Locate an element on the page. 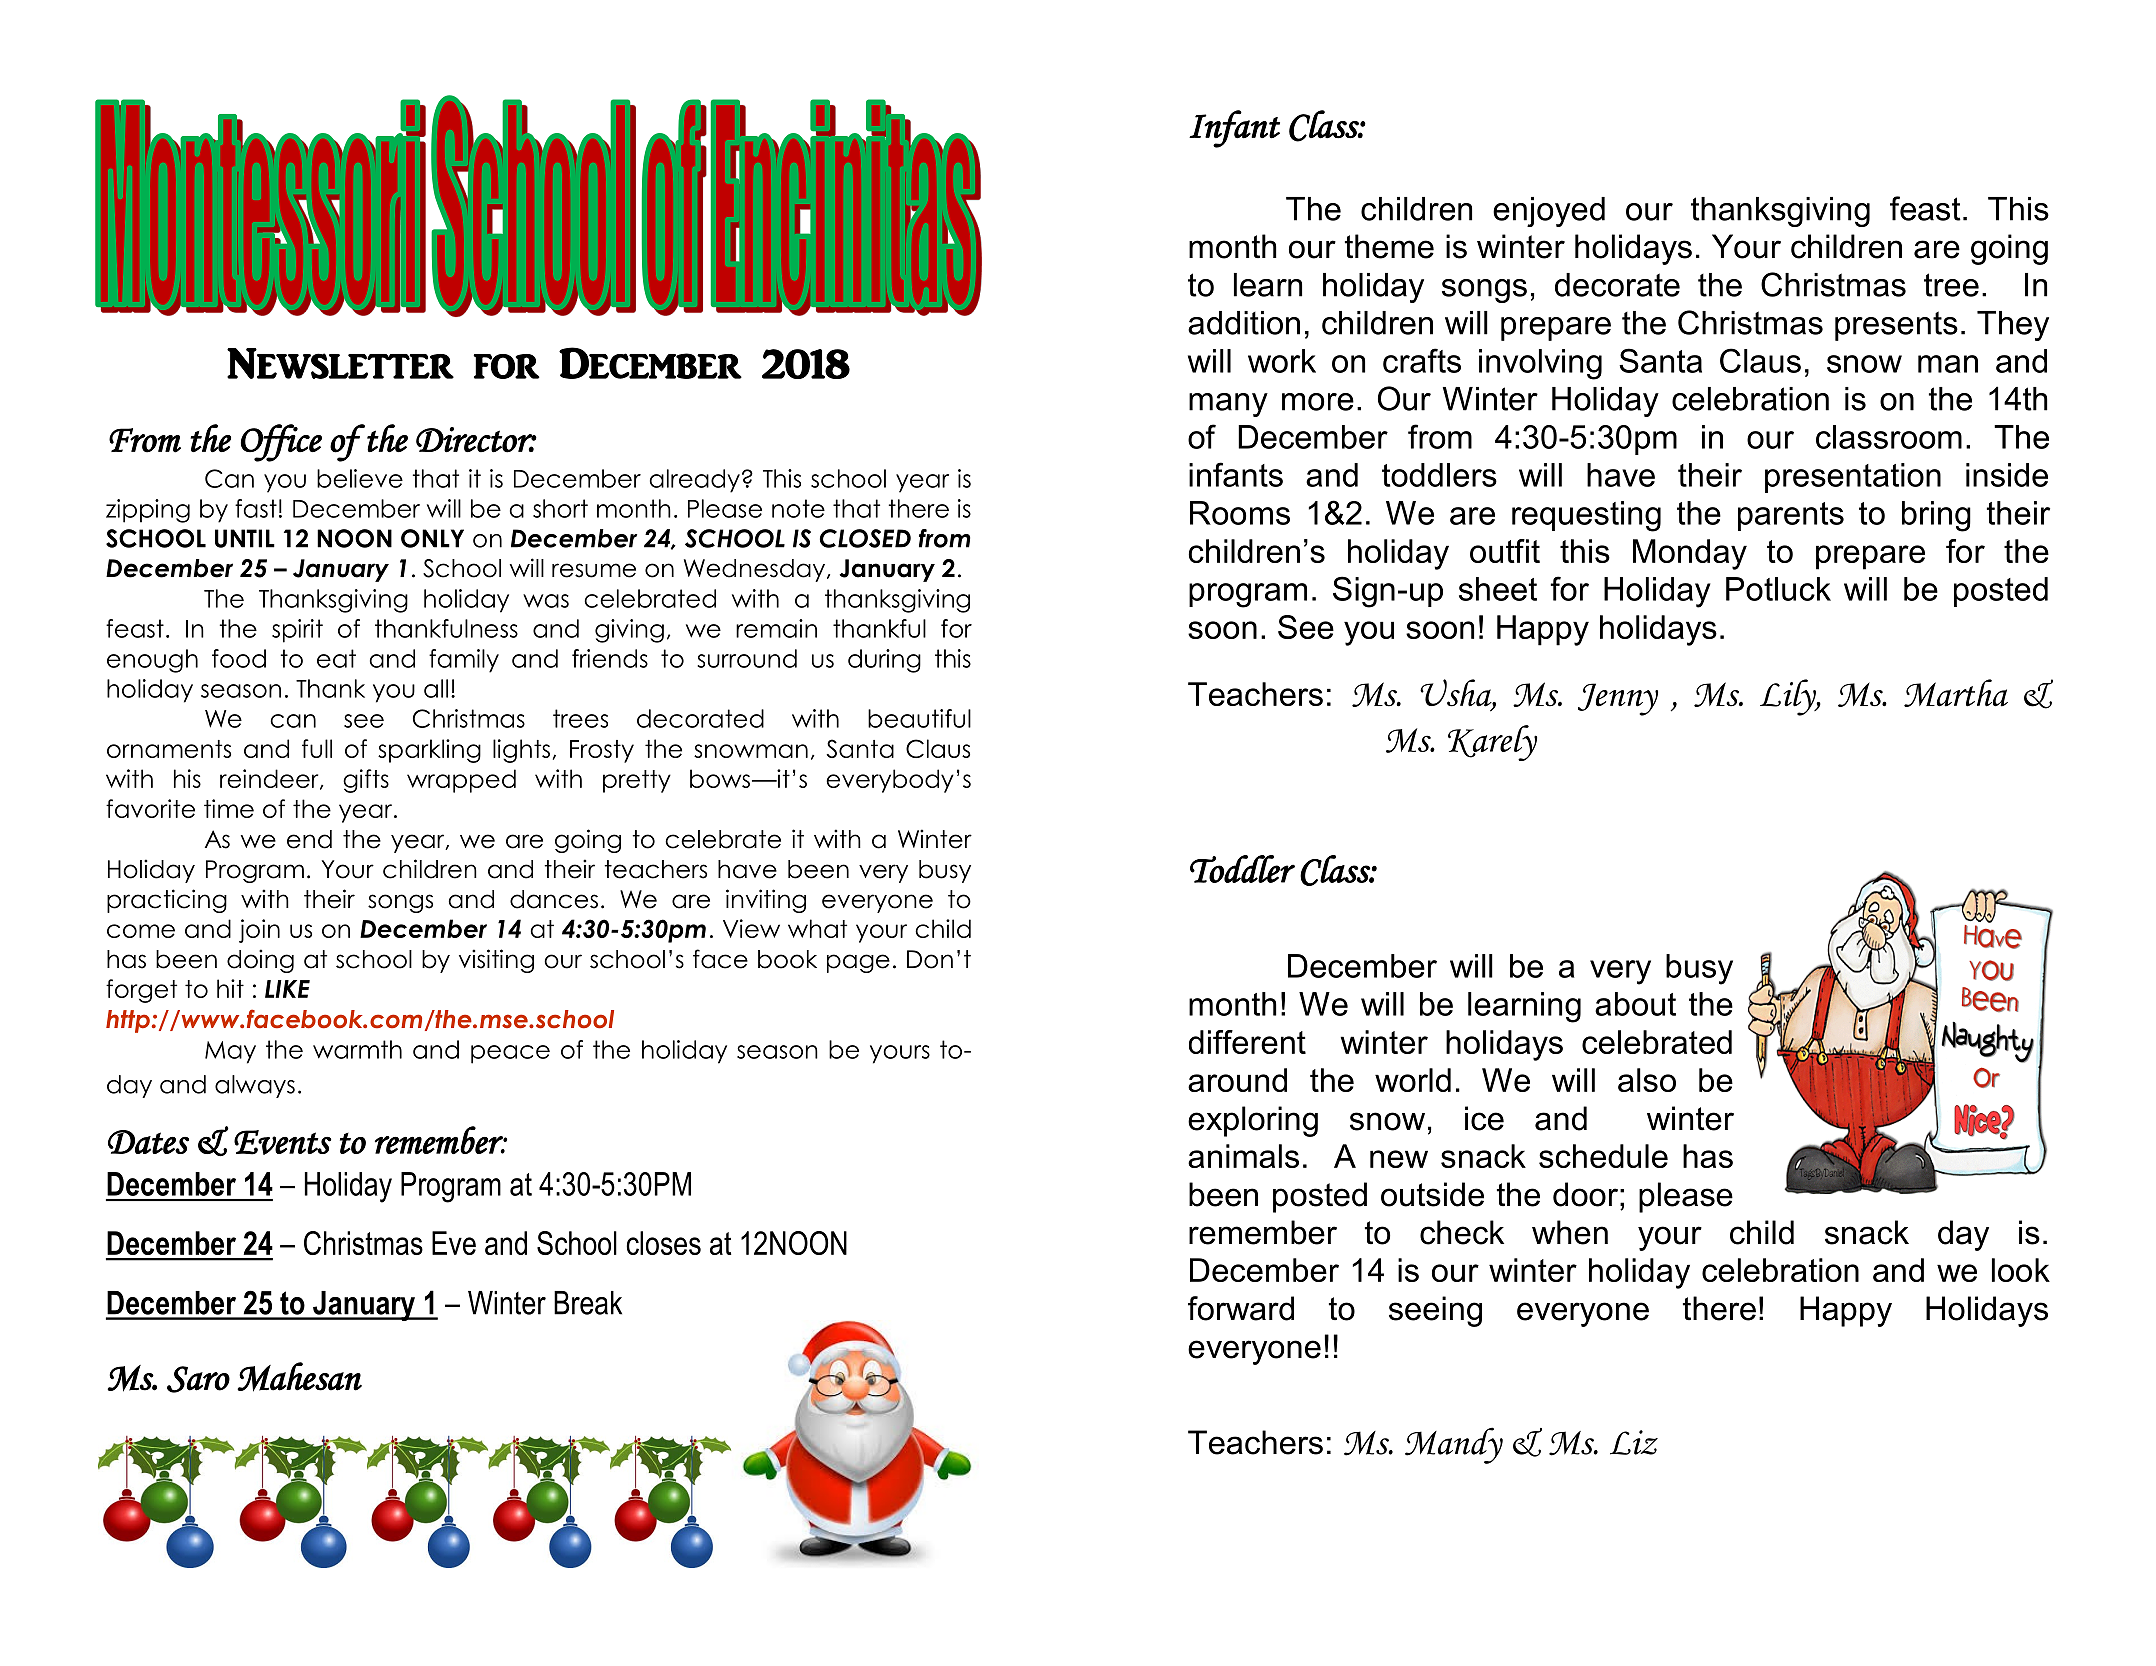 This document has width=2156, height=1666. Break is located at coordinates (588, 1303).
